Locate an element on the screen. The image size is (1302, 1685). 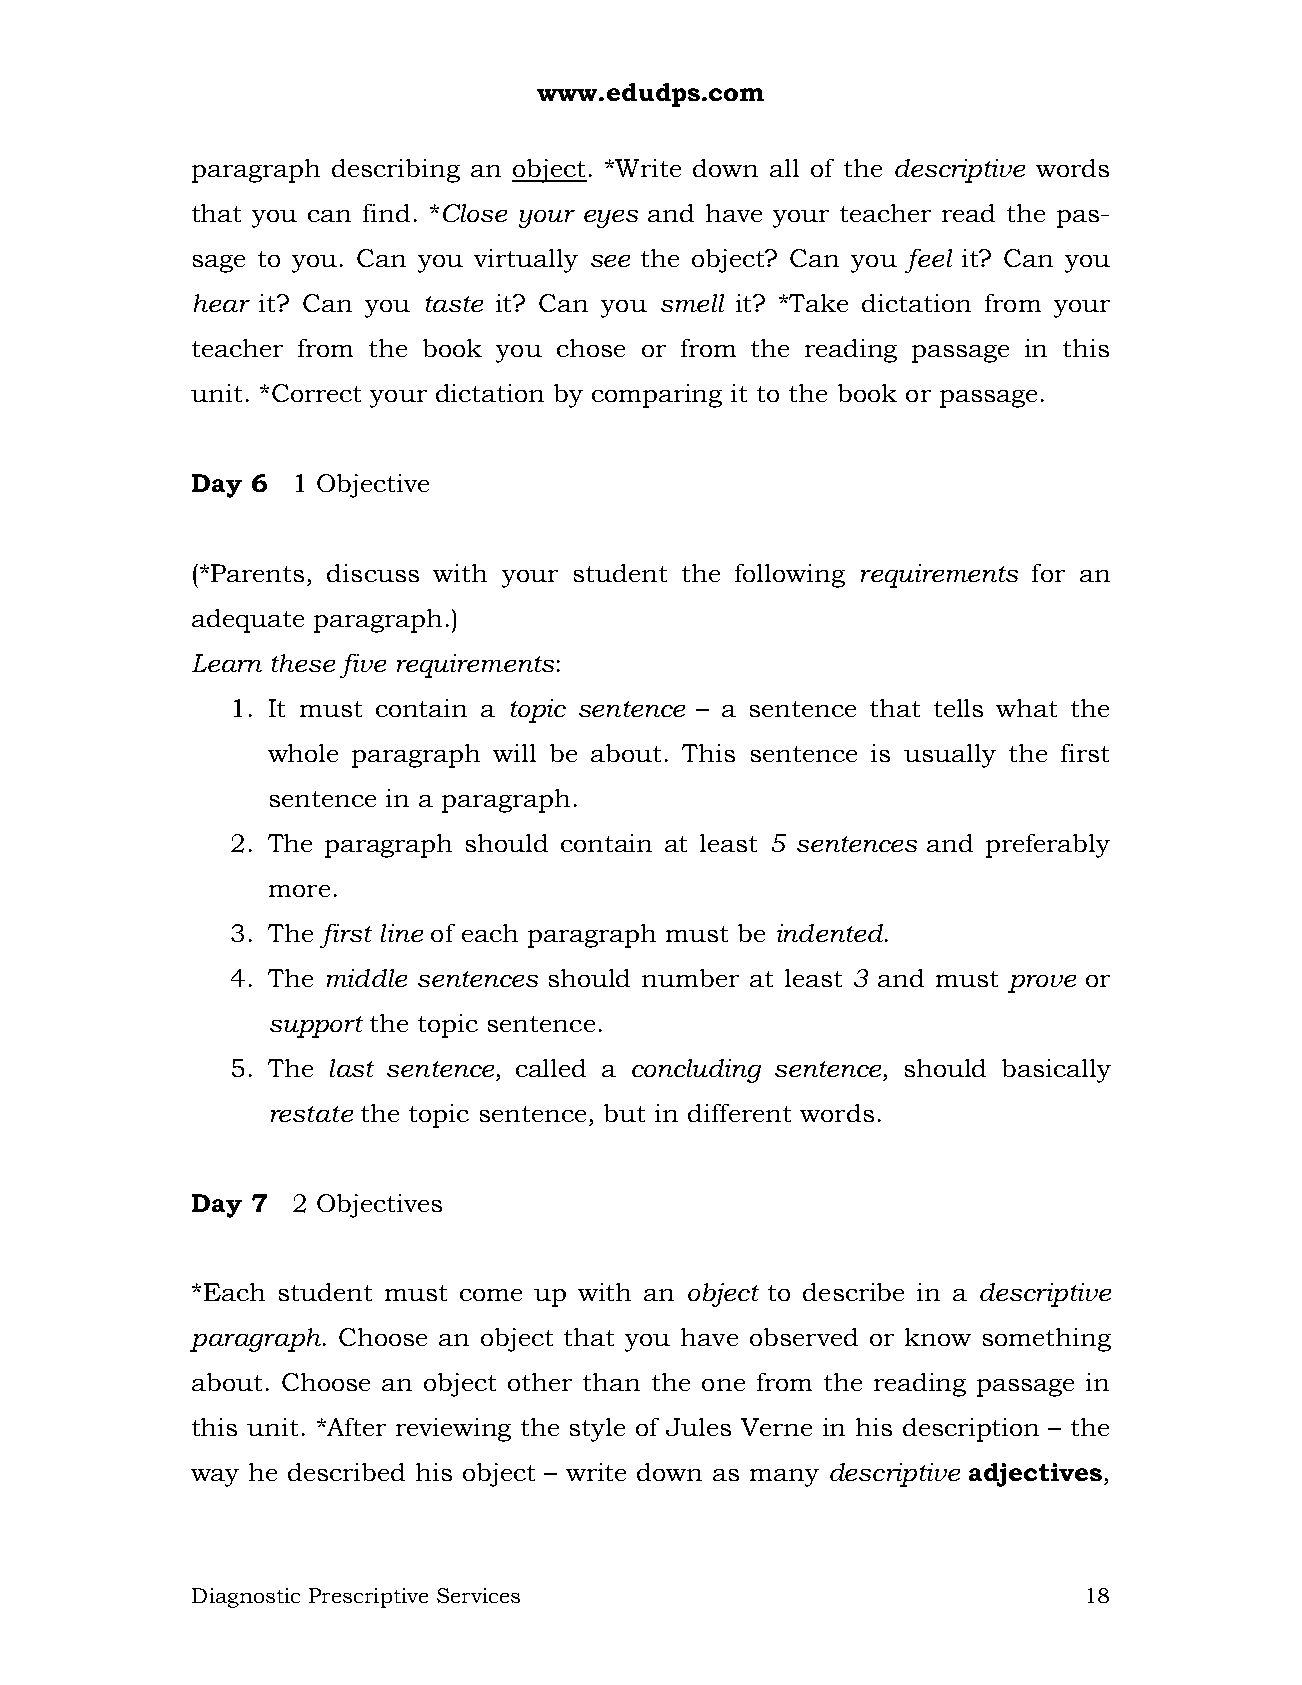
style is located at coordinates (597, 1430).
